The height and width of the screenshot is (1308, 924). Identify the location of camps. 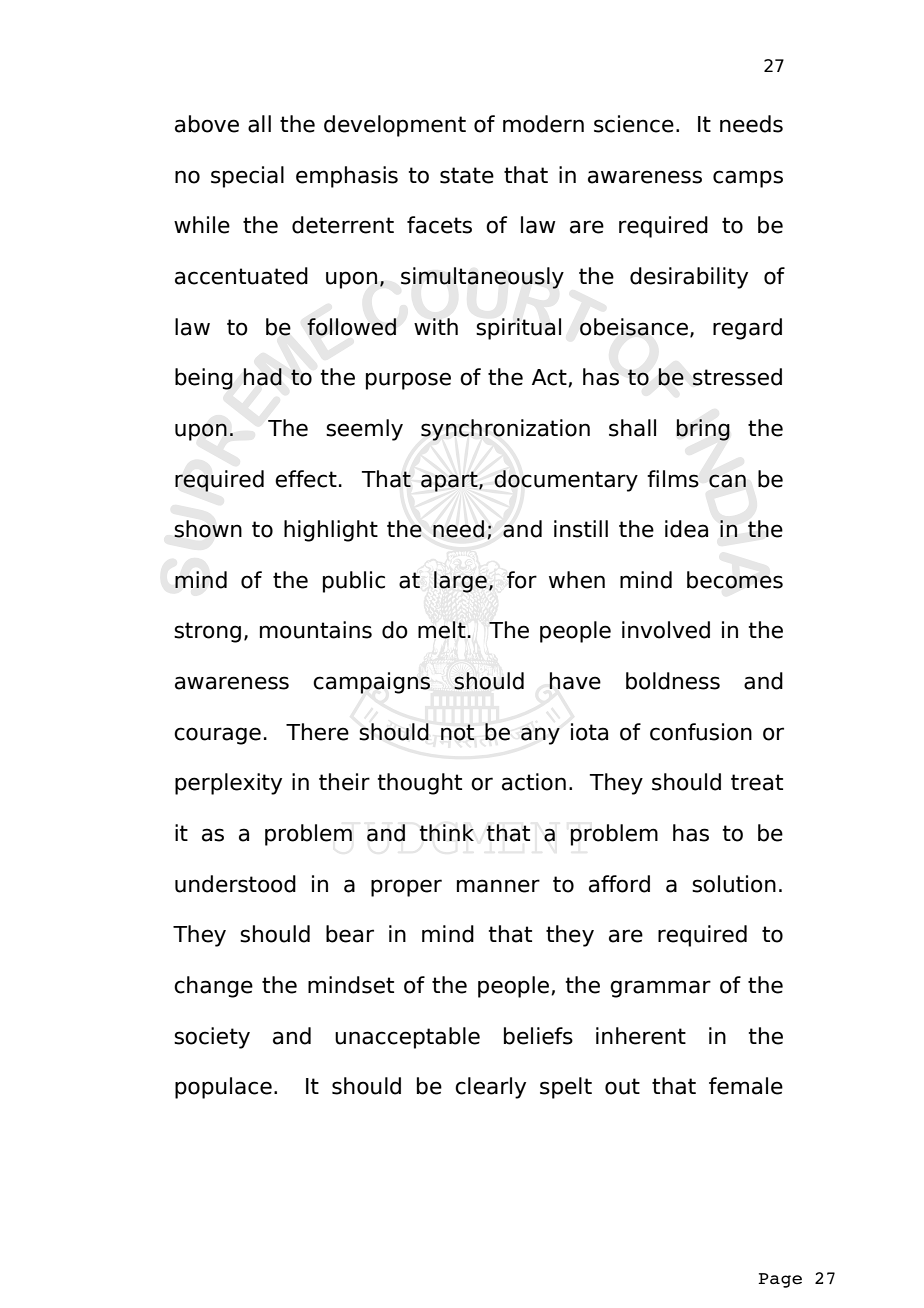
(748, 179).
